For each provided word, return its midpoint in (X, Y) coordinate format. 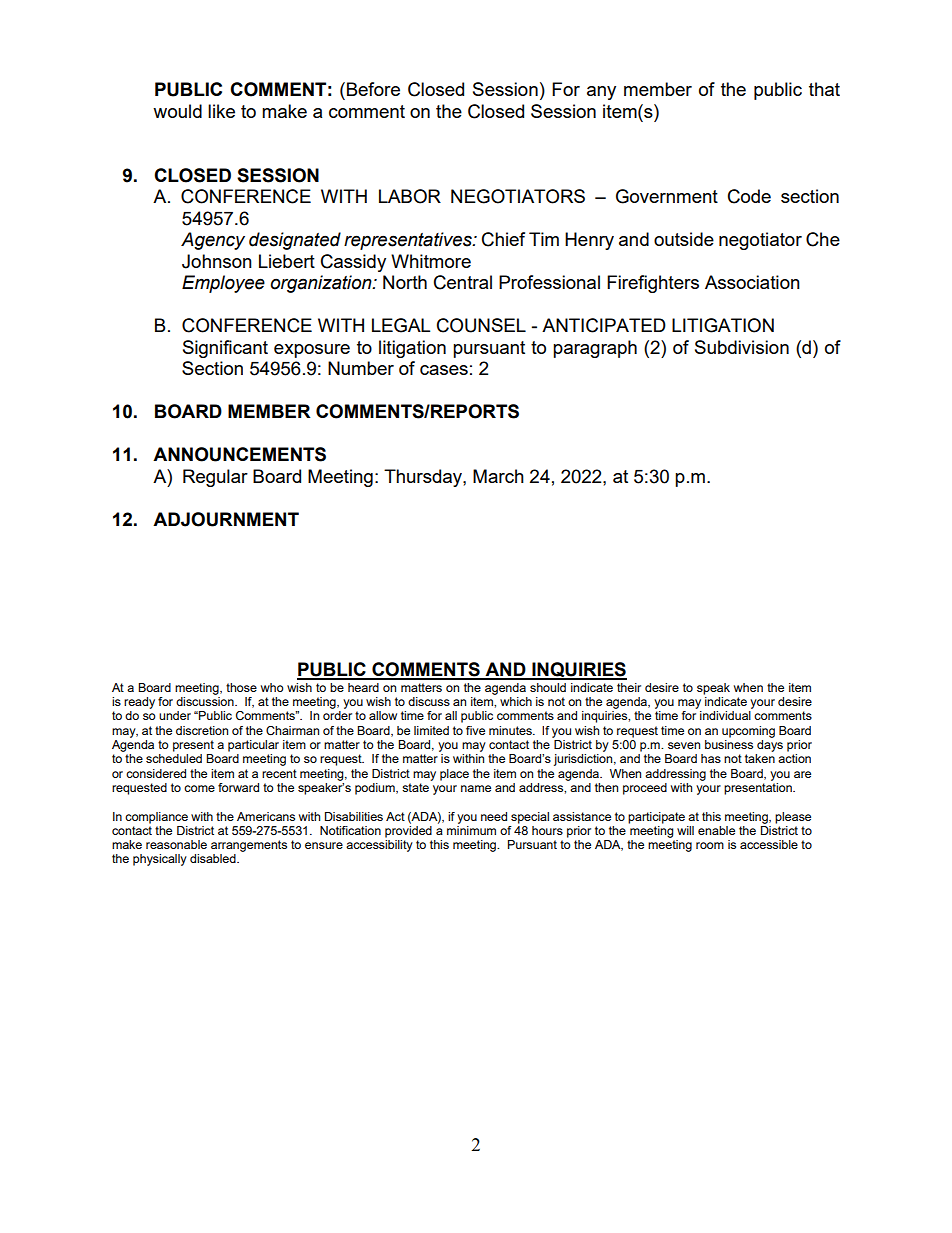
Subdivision (742, 347)
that (824, 89)
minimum (471, 830)
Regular (215, 478)
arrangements (249, 846)
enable (716, 830)
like (221, 111)
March (498, 476)
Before (373, 89)
